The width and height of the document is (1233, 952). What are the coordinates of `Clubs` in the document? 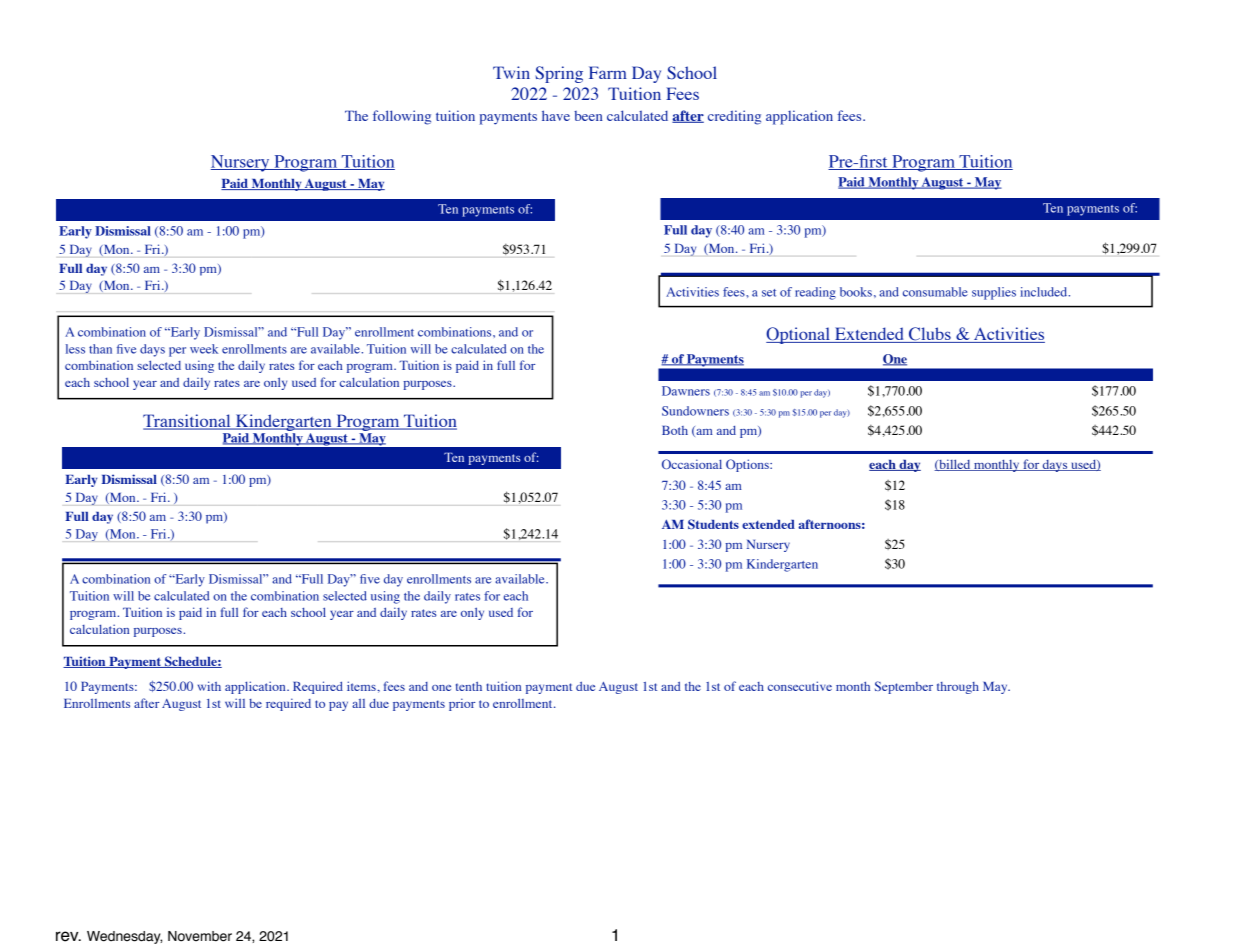 It's located at (930, 335).
